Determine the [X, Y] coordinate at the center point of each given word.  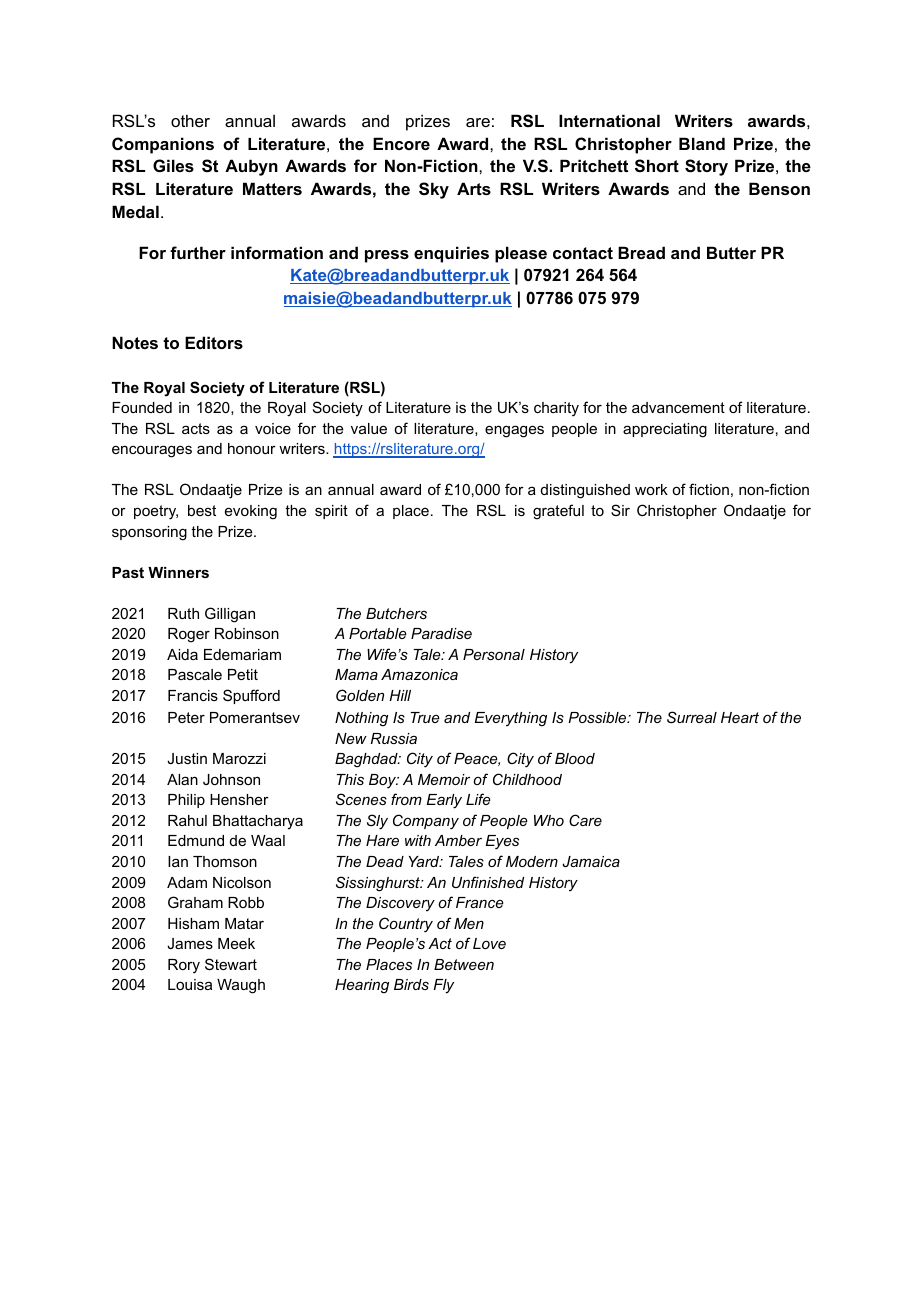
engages [514, 431]
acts [196, 428]
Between [464, 964]
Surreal [692, 717]
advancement [678, 407]
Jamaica [591, 861]
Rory [184, 966]
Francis [193, 695]
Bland [702, 143]
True [425, 717]
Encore [401, 143]
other [190, 120]
